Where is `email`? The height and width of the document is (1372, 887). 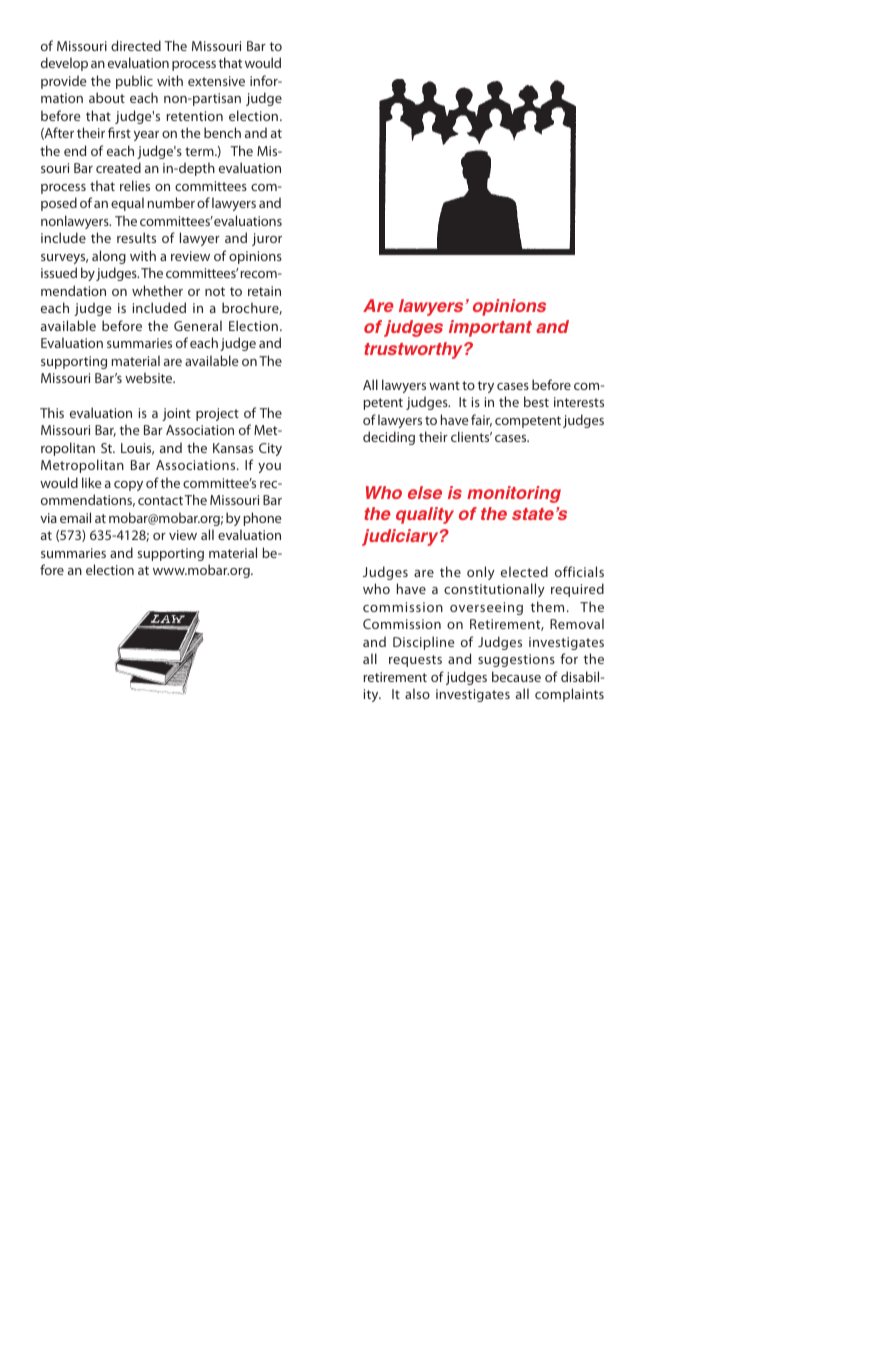
email is located at coordinates (75, 517).
